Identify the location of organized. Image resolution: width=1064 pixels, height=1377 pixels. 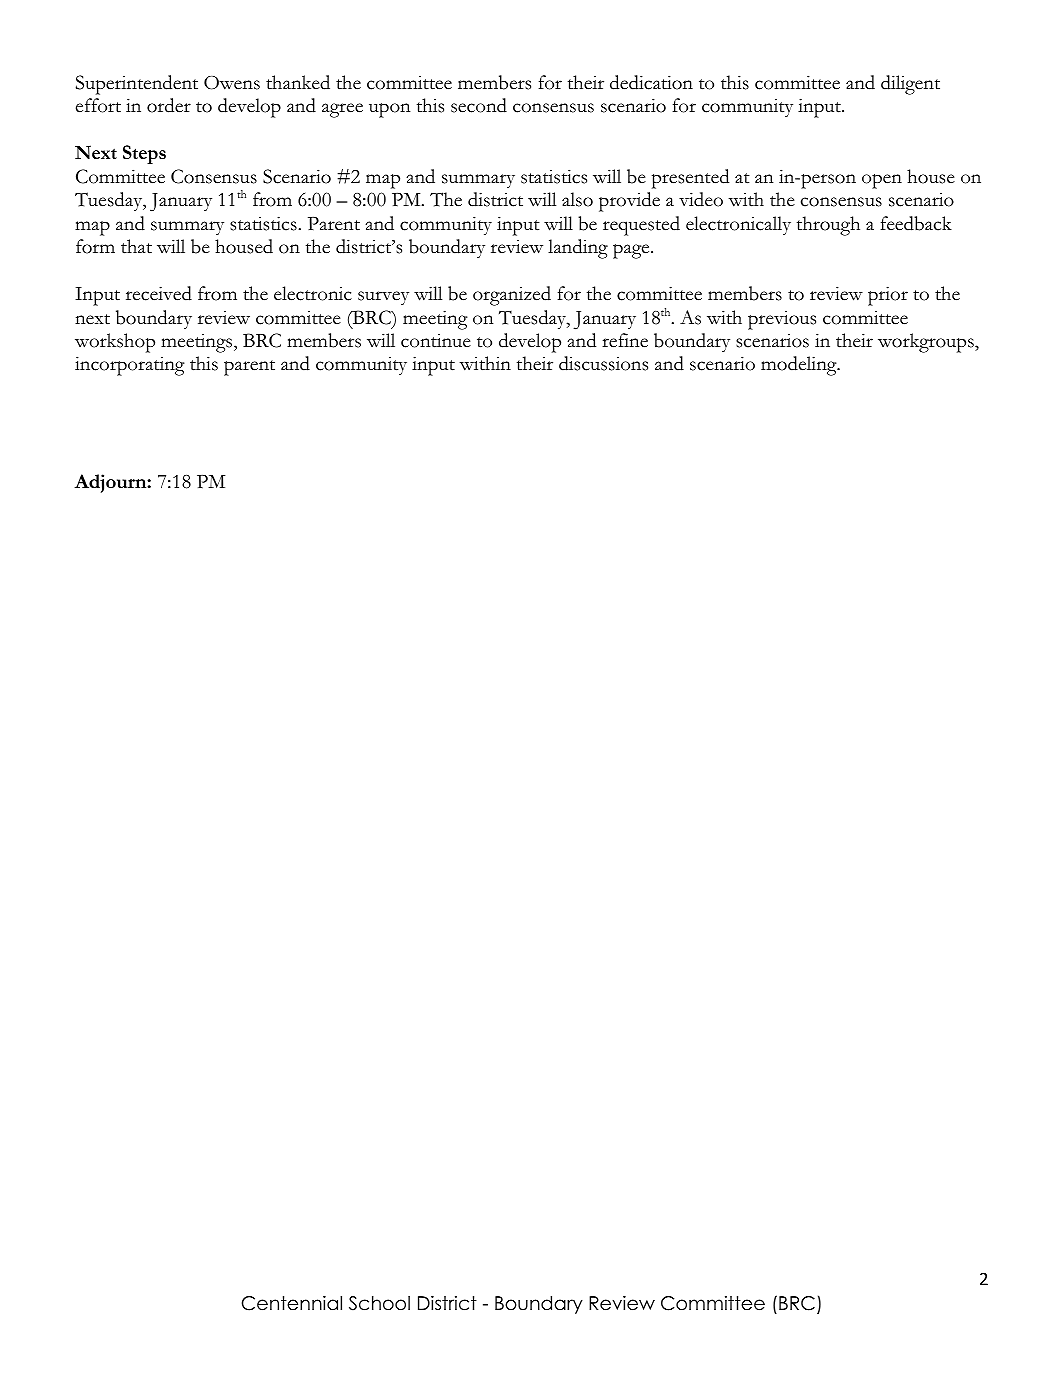
(512, 296).
